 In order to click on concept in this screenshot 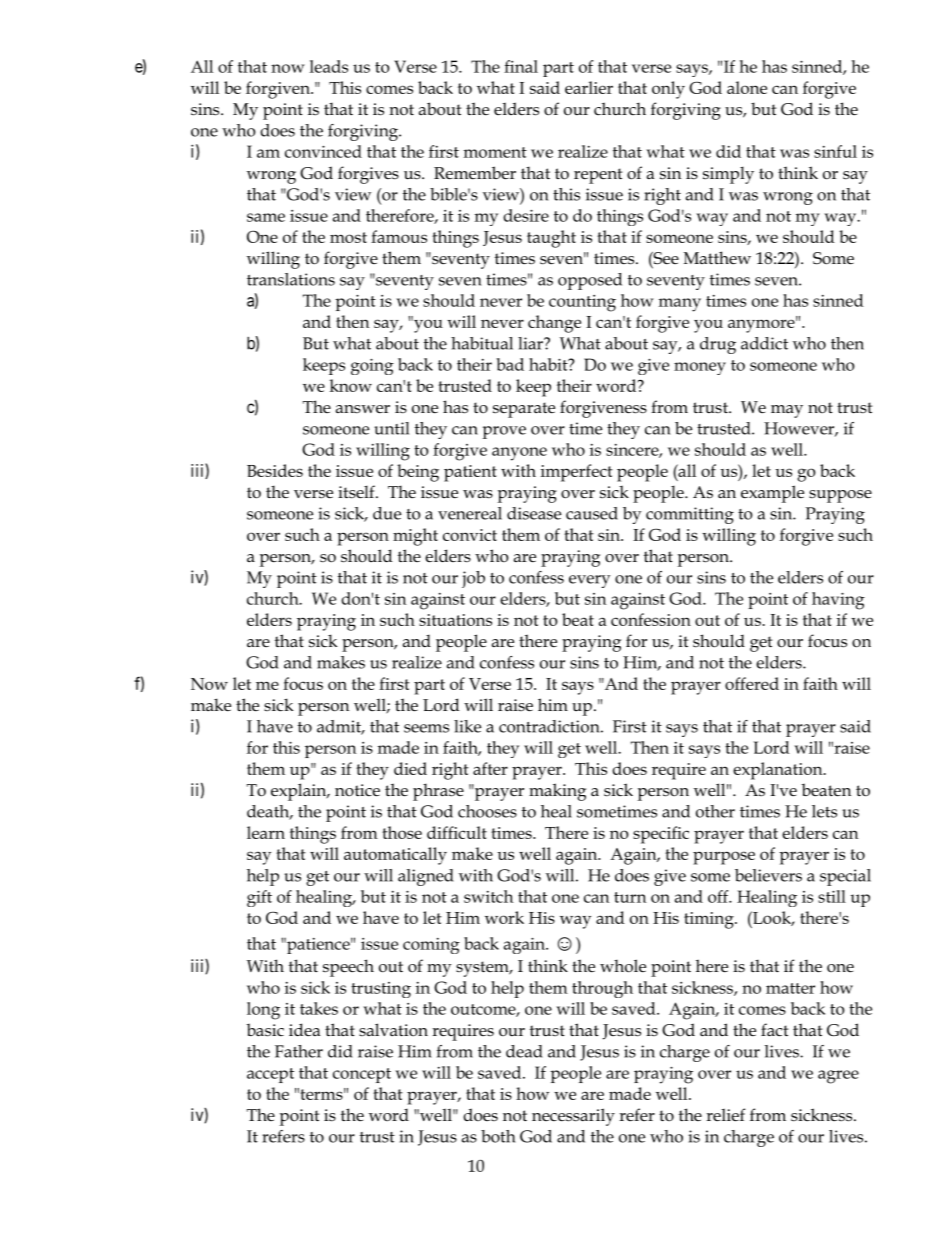, I will do `click(362, 1075)`.
